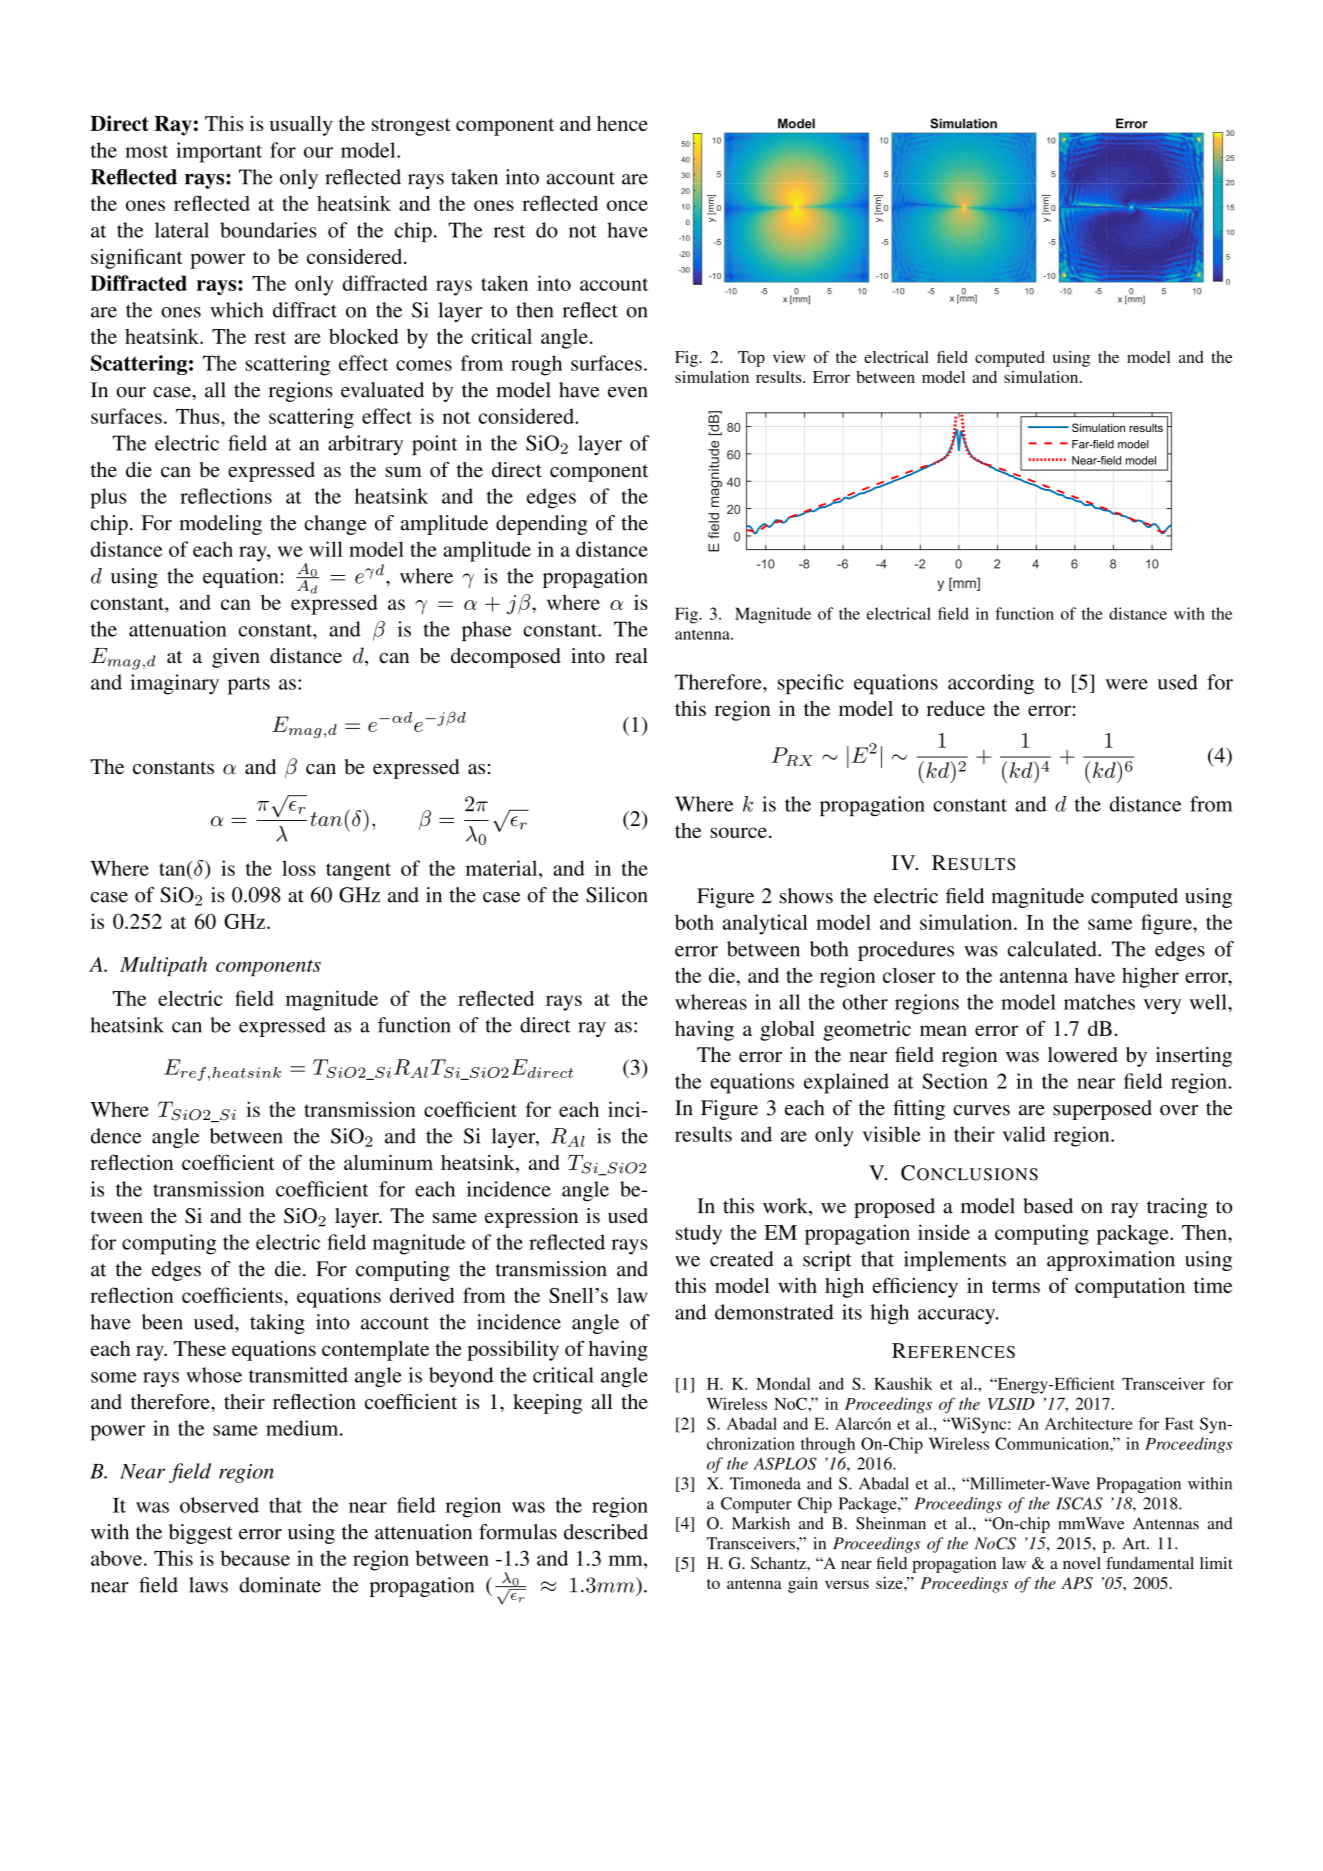 This screenshot has width=1323, height=1871. Describe the element at coordinates (219, 152) in the screenshot. I see `important` at that location.
